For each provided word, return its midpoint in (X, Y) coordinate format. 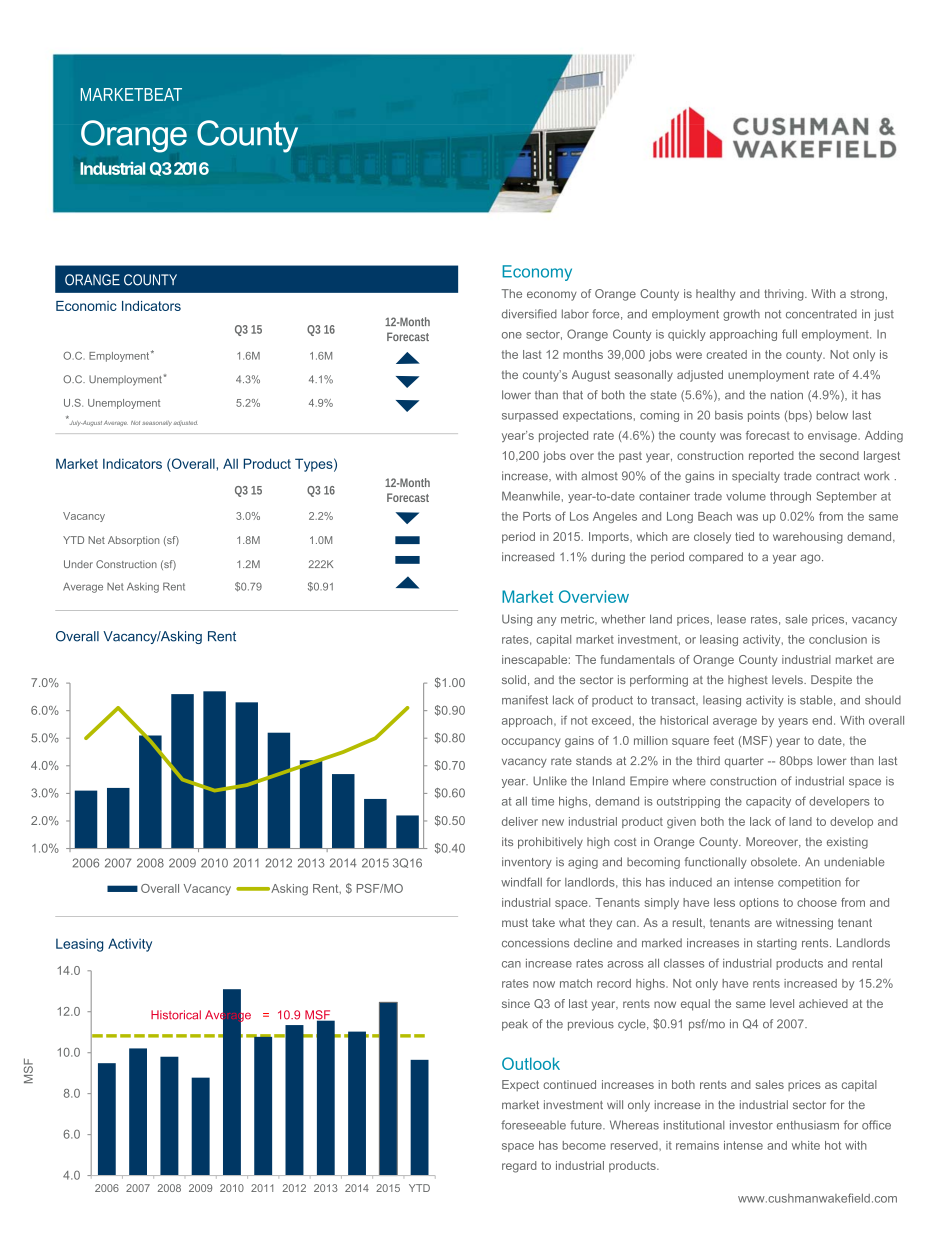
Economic (86, 306)
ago (811, 559)
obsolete (775, 862)
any (547, 621)
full (789, 334)
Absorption (134, 541)
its (507, 841)
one (512, 335)
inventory (527, 863)
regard (519, 1167)
